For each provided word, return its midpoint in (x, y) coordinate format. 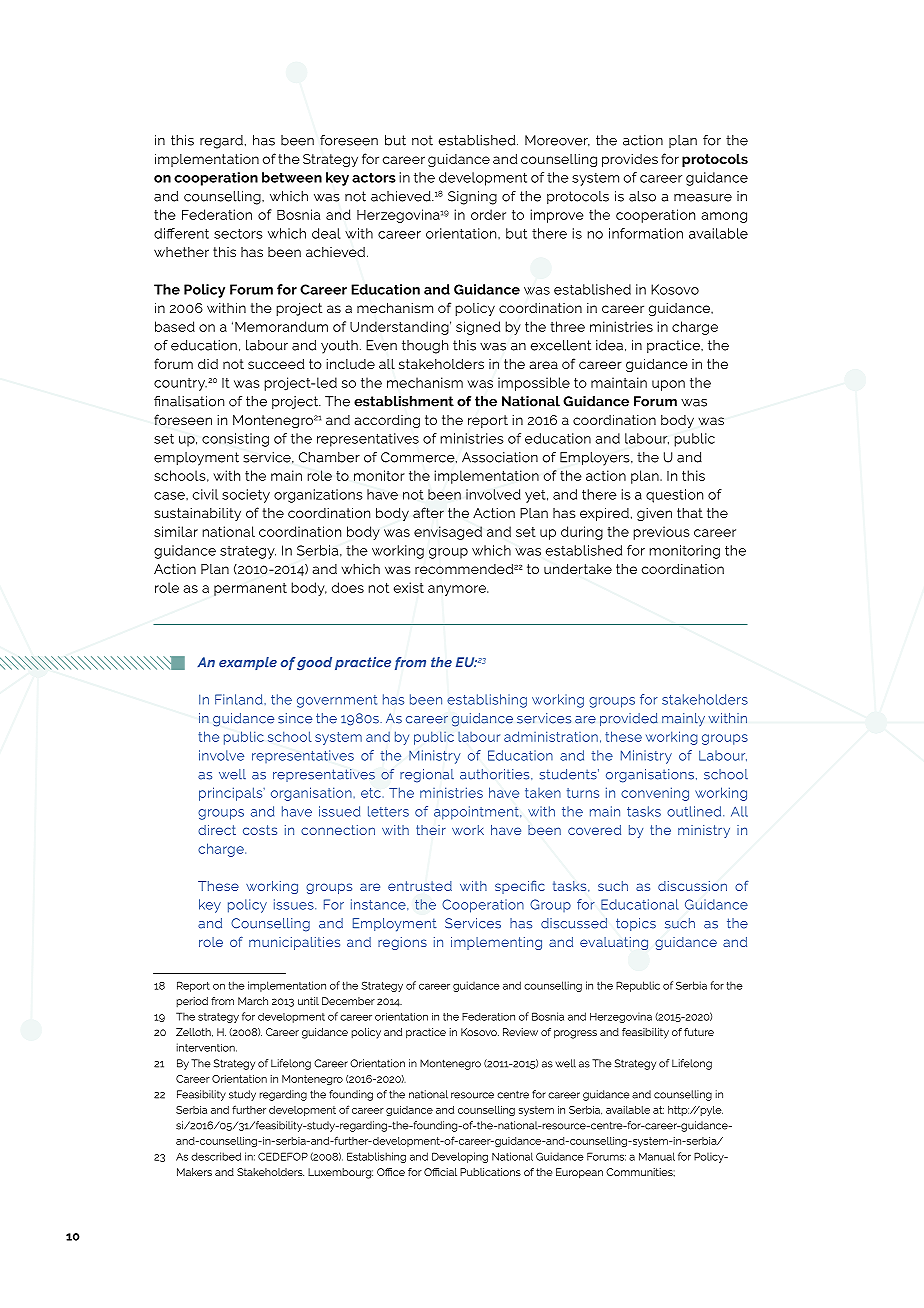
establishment (404, 401)
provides (630, 160)
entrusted (420, 886)
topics (636, 924)
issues (295, 904)
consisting (235, 440)
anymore (458, 590)
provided (629, 719)
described (216, 1156)
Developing (460, 1157)
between (292, 177)
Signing (472, 198)
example (248, 663)
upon (668, 385)
